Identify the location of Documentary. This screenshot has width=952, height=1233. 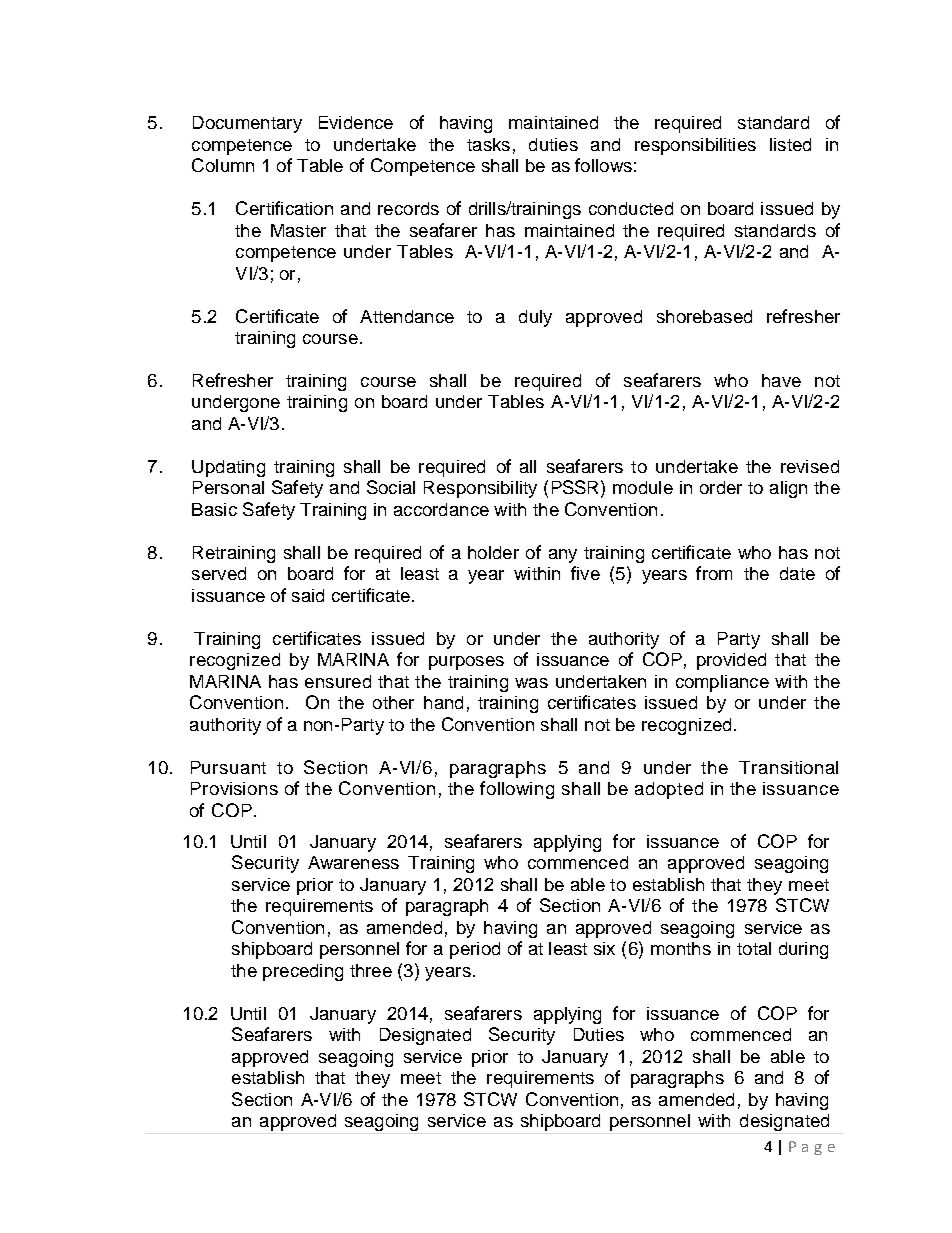
(247, 124).
